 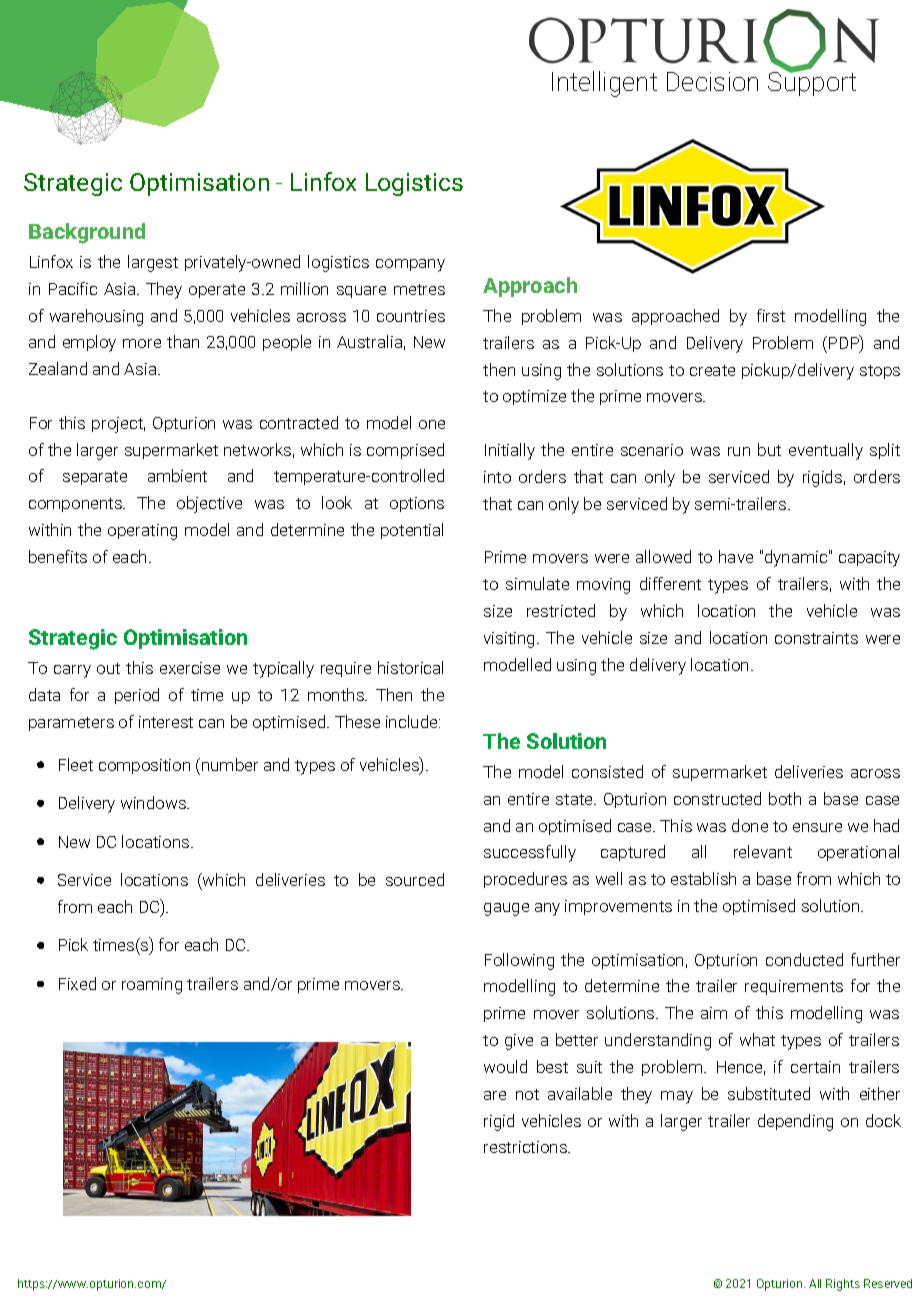 I want to click on Intelligent, so click(x=604, y=84).
